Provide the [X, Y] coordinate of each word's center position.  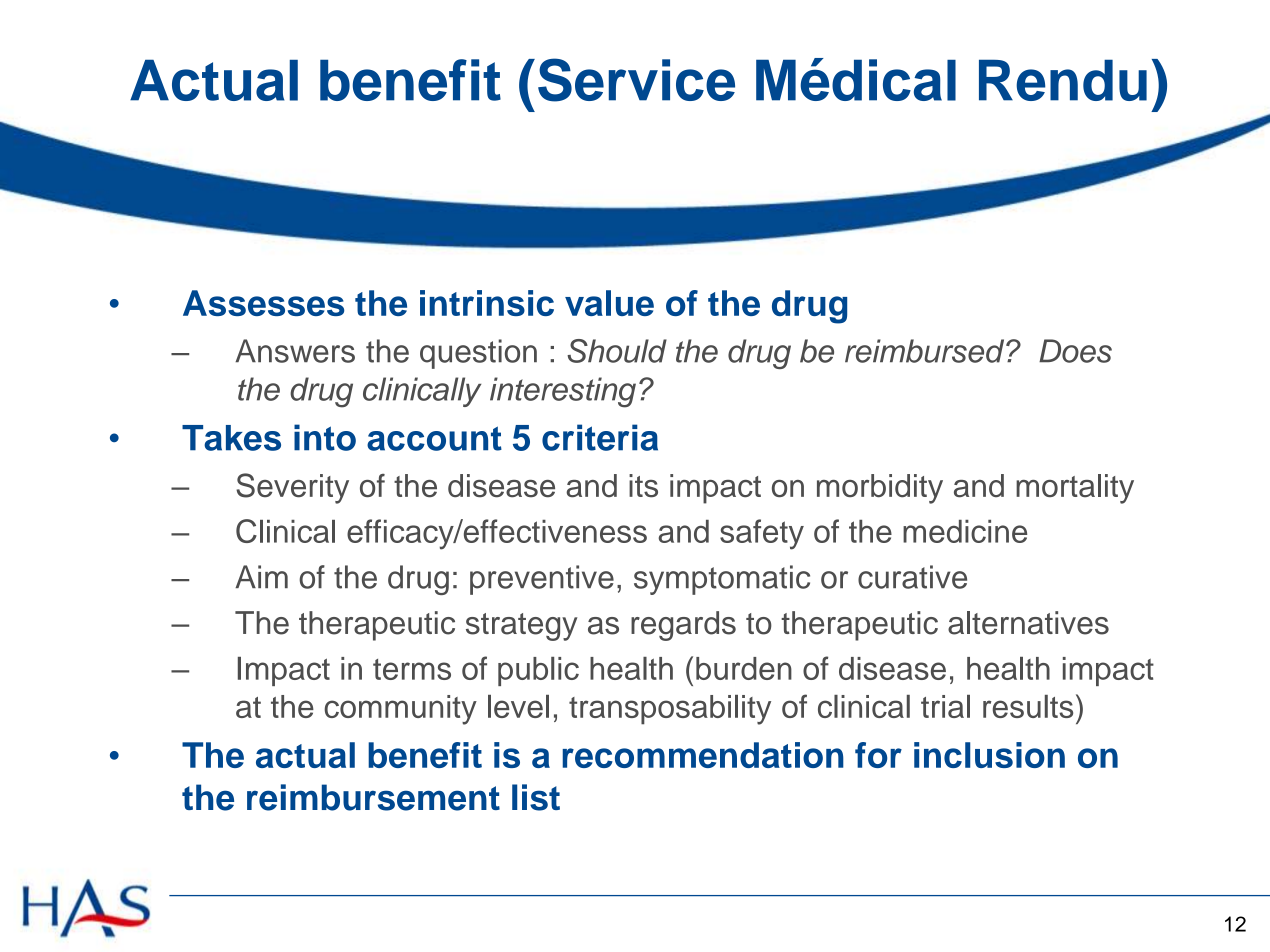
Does [1075, 351]
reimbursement [373, 797]
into [325, 437]
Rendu [1063, 80]
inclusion [989, 755]
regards [683, 626]
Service [636, 80]
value [609, 303]
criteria [600, 437]
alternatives [1028, 623]
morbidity [880, 489]
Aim [261, 576]
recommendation [703, 755]
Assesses [263, 303]
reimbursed [926, 351]
